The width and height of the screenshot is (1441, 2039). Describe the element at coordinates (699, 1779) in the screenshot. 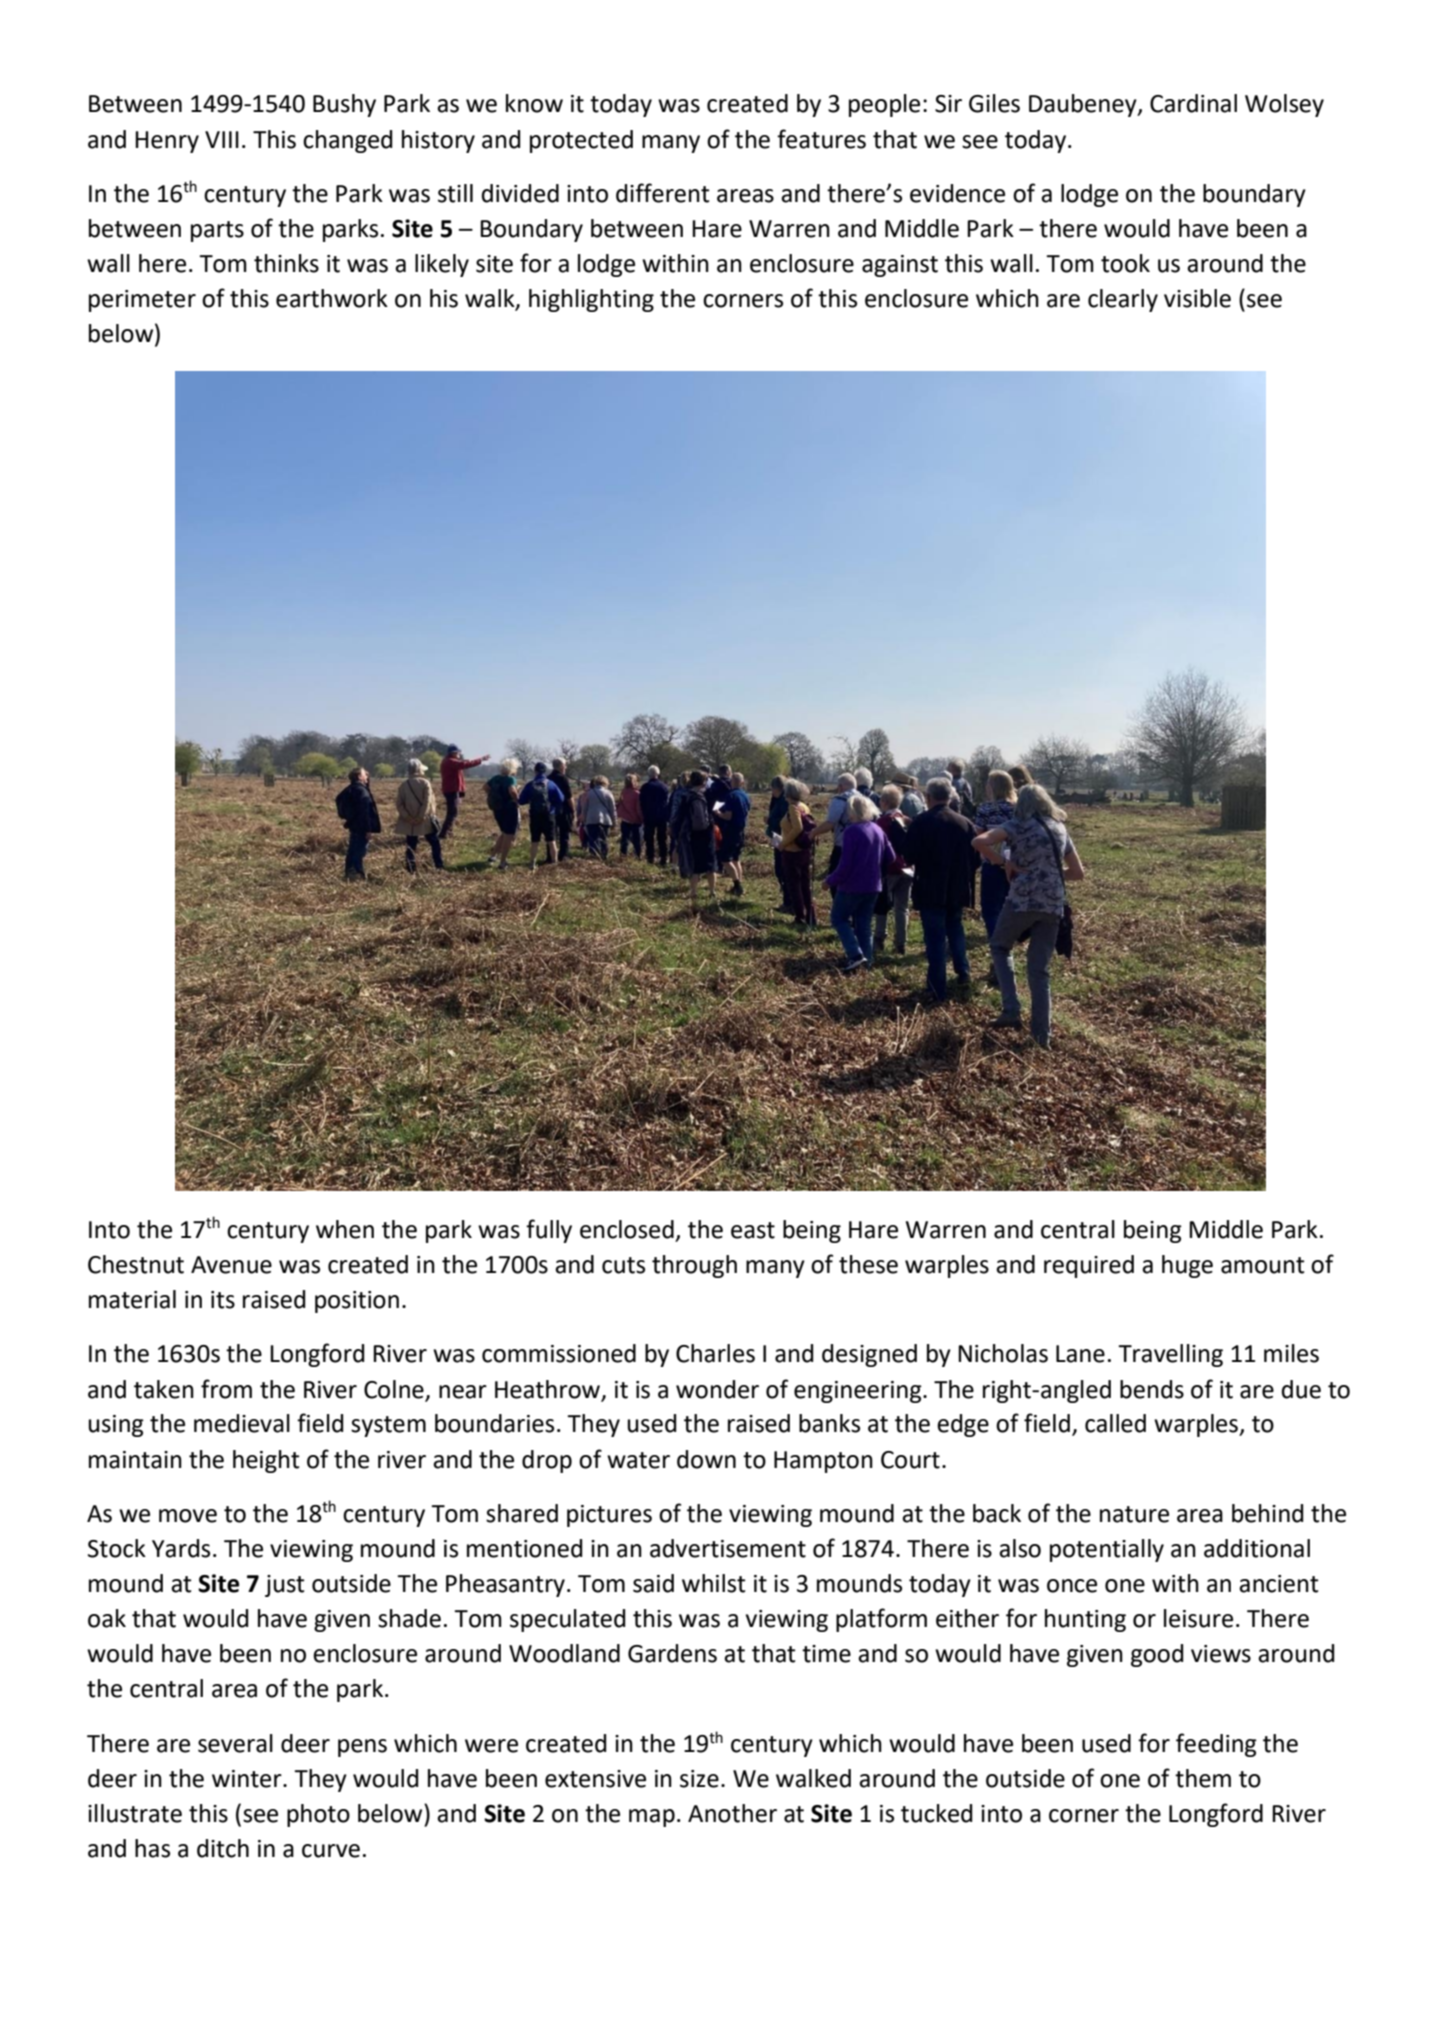

I see `size` at that location.
